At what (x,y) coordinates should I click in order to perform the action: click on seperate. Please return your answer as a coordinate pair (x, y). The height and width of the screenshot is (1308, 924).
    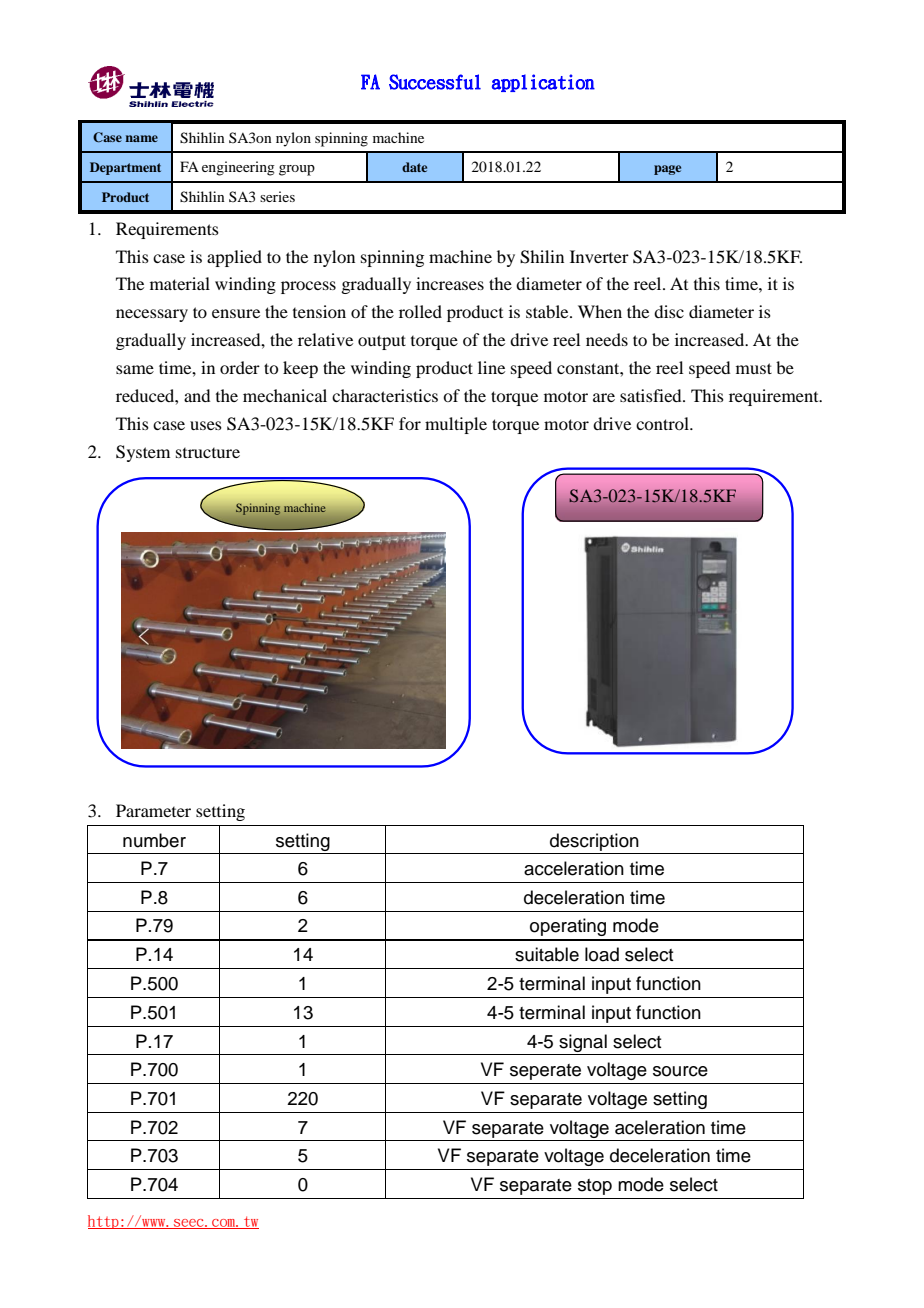
    Looking at the image, I should click on (545, 1072).
